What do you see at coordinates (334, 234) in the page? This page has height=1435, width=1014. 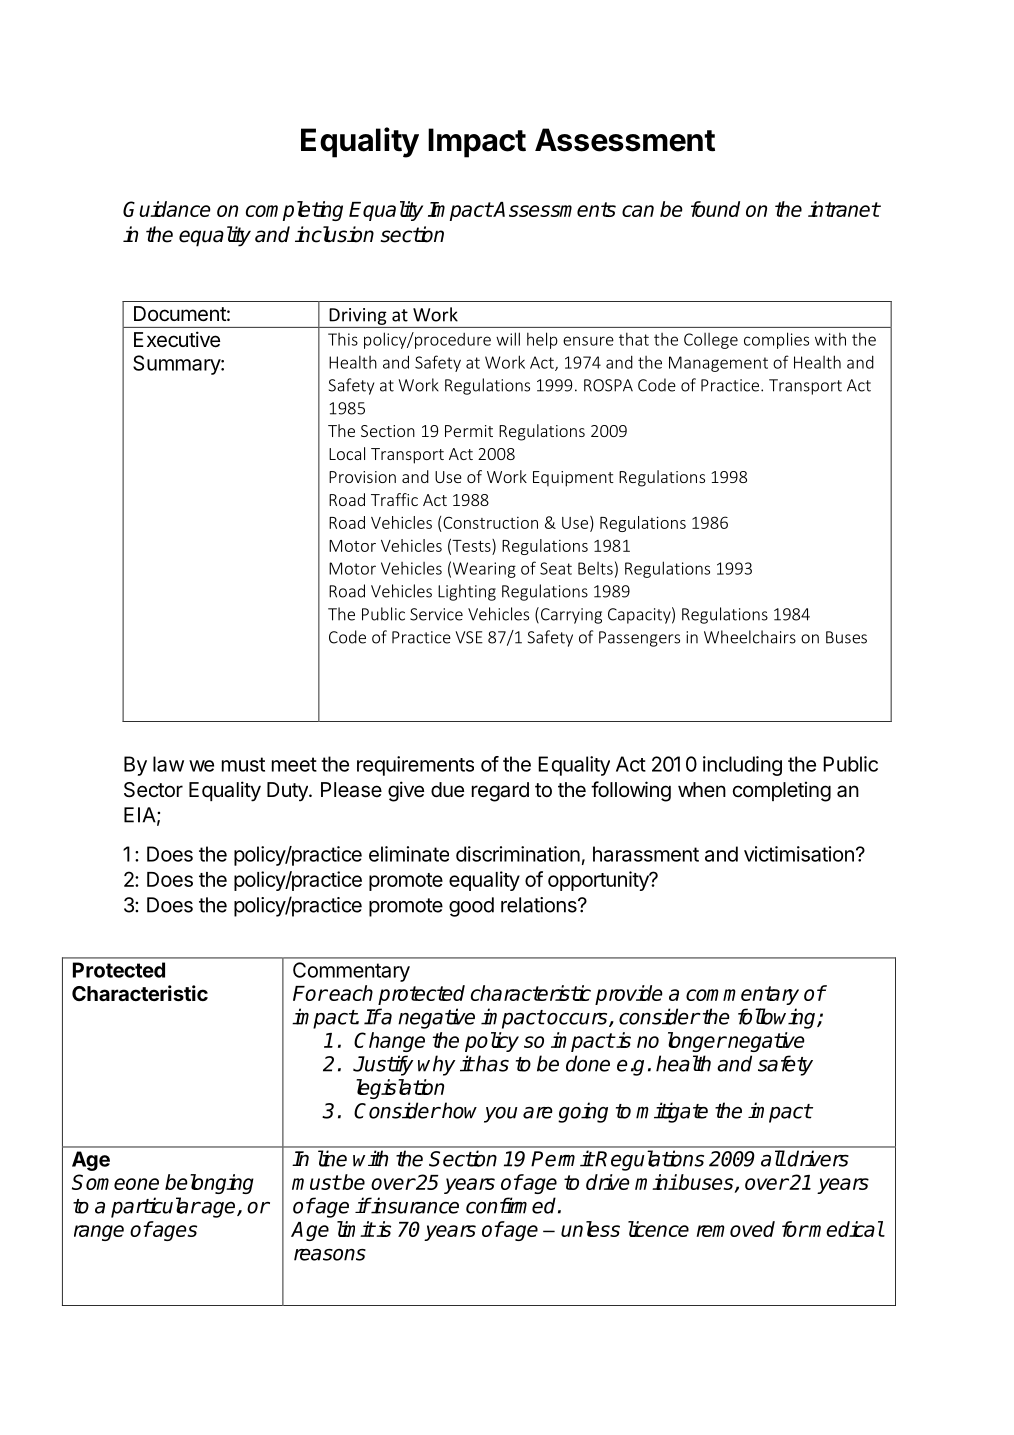 I see `inclusion` at bounding box center [334, 234].
